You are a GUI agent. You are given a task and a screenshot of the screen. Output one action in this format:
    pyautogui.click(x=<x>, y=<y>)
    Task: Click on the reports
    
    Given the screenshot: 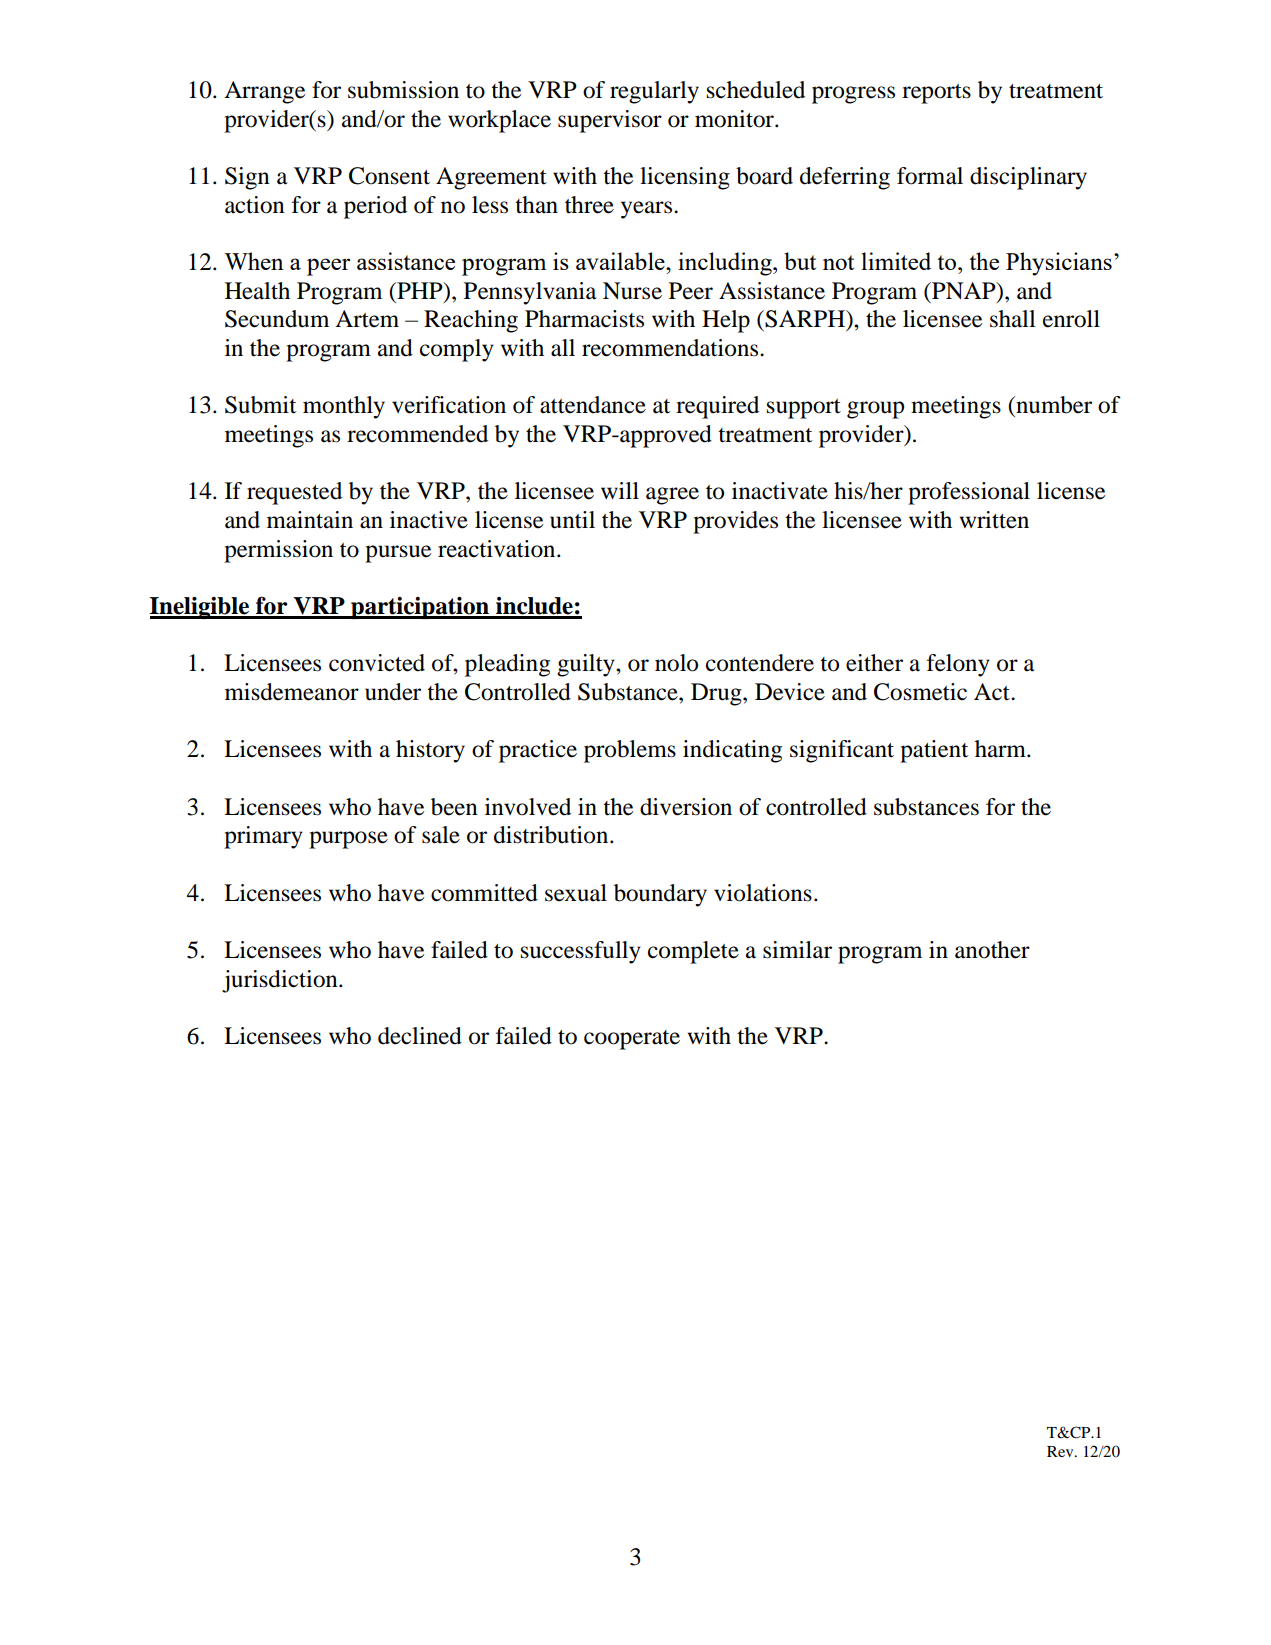 What is the action you would take?
    pyautogui.click(x=936, y=94)
